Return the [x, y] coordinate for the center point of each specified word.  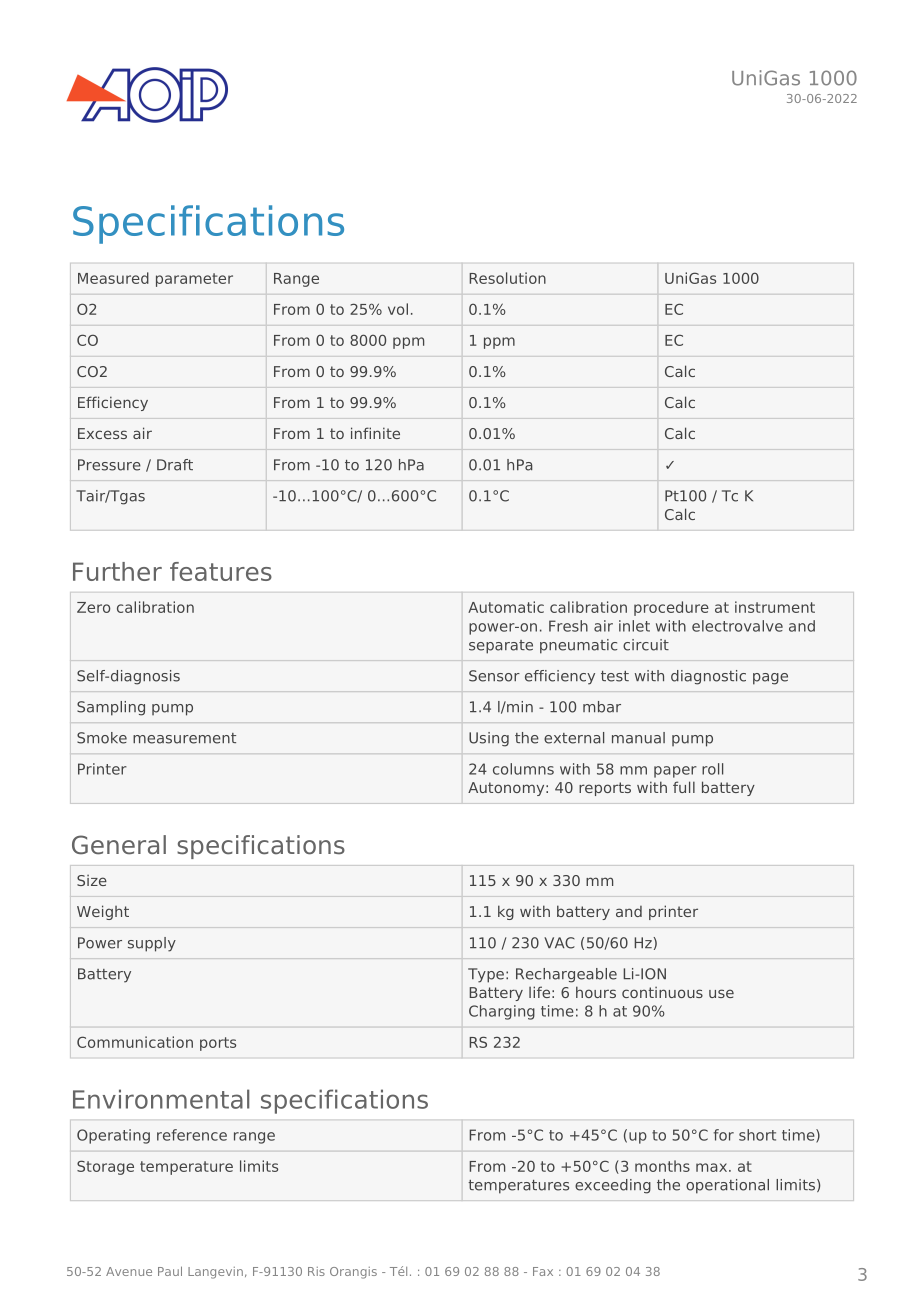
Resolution [507, 278]
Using [489, 739]
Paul [170, 1271]
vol [398, 309]
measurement [184, 738]
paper [675, 772]
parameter [194, 280]
